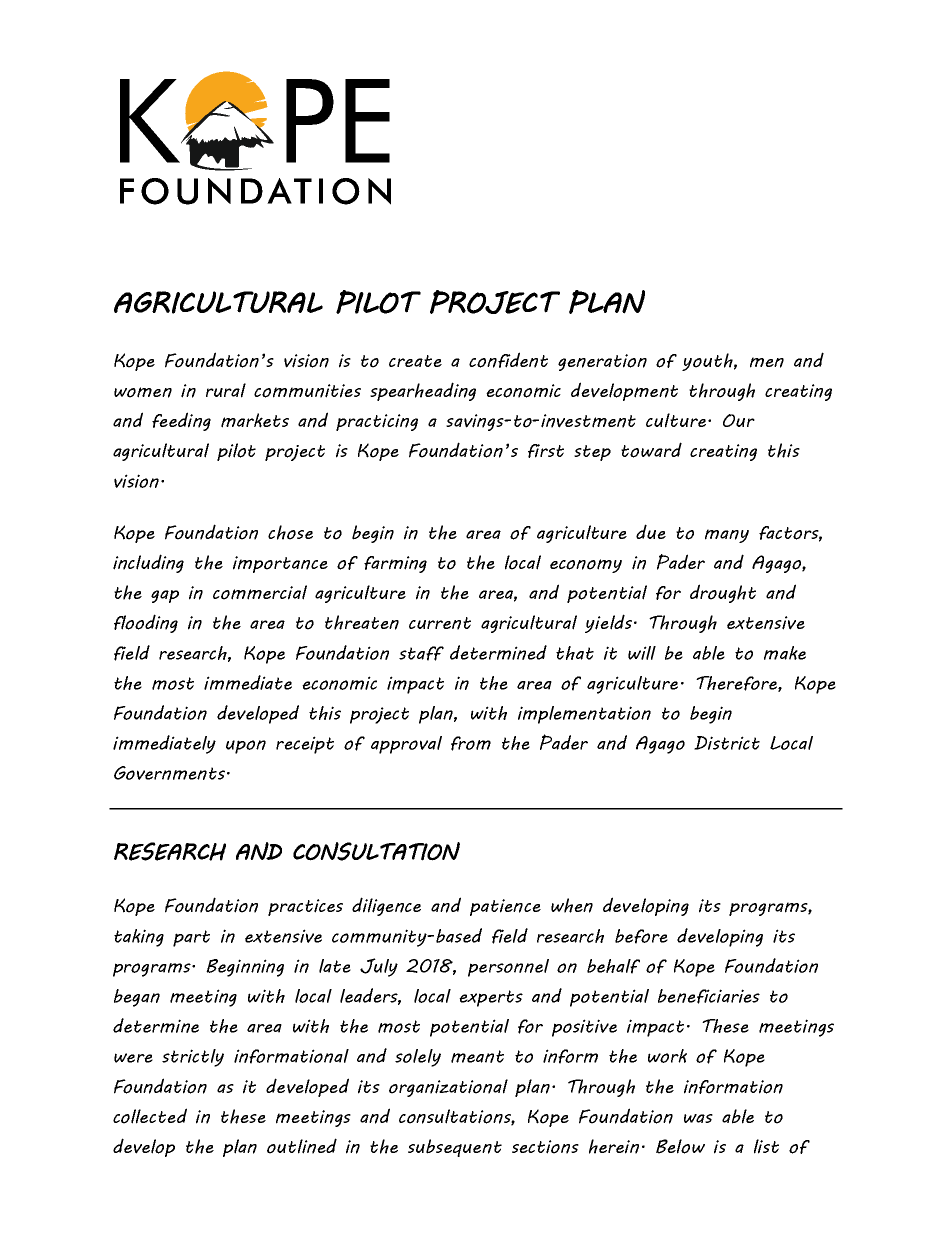 This document has height=1233, width=952. Describe the element at coordinates (471, 743) in the document. I see `from` at that location.
